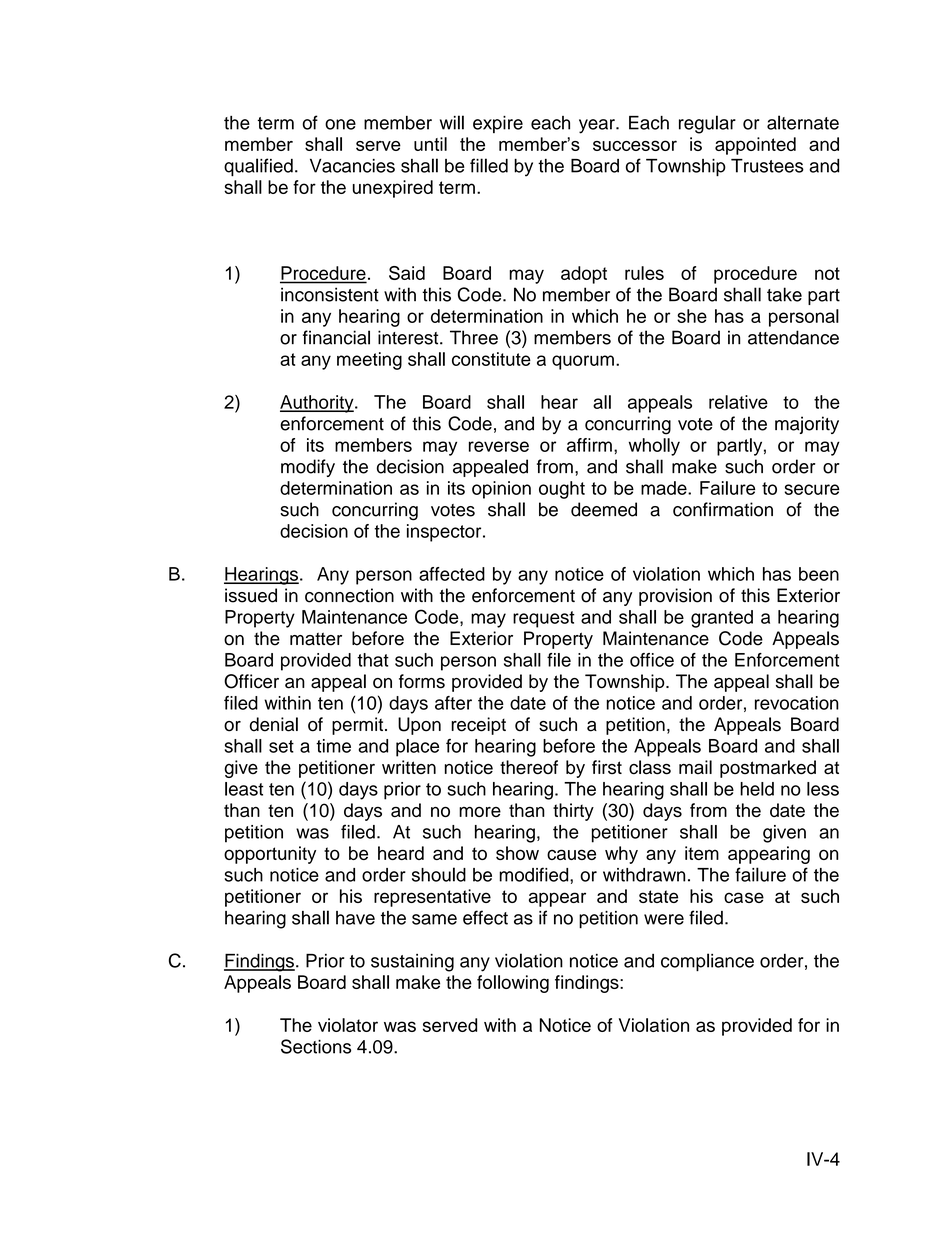 This screenshot has width=952, height=1233. I want to click on filled, so click(489, 165).
